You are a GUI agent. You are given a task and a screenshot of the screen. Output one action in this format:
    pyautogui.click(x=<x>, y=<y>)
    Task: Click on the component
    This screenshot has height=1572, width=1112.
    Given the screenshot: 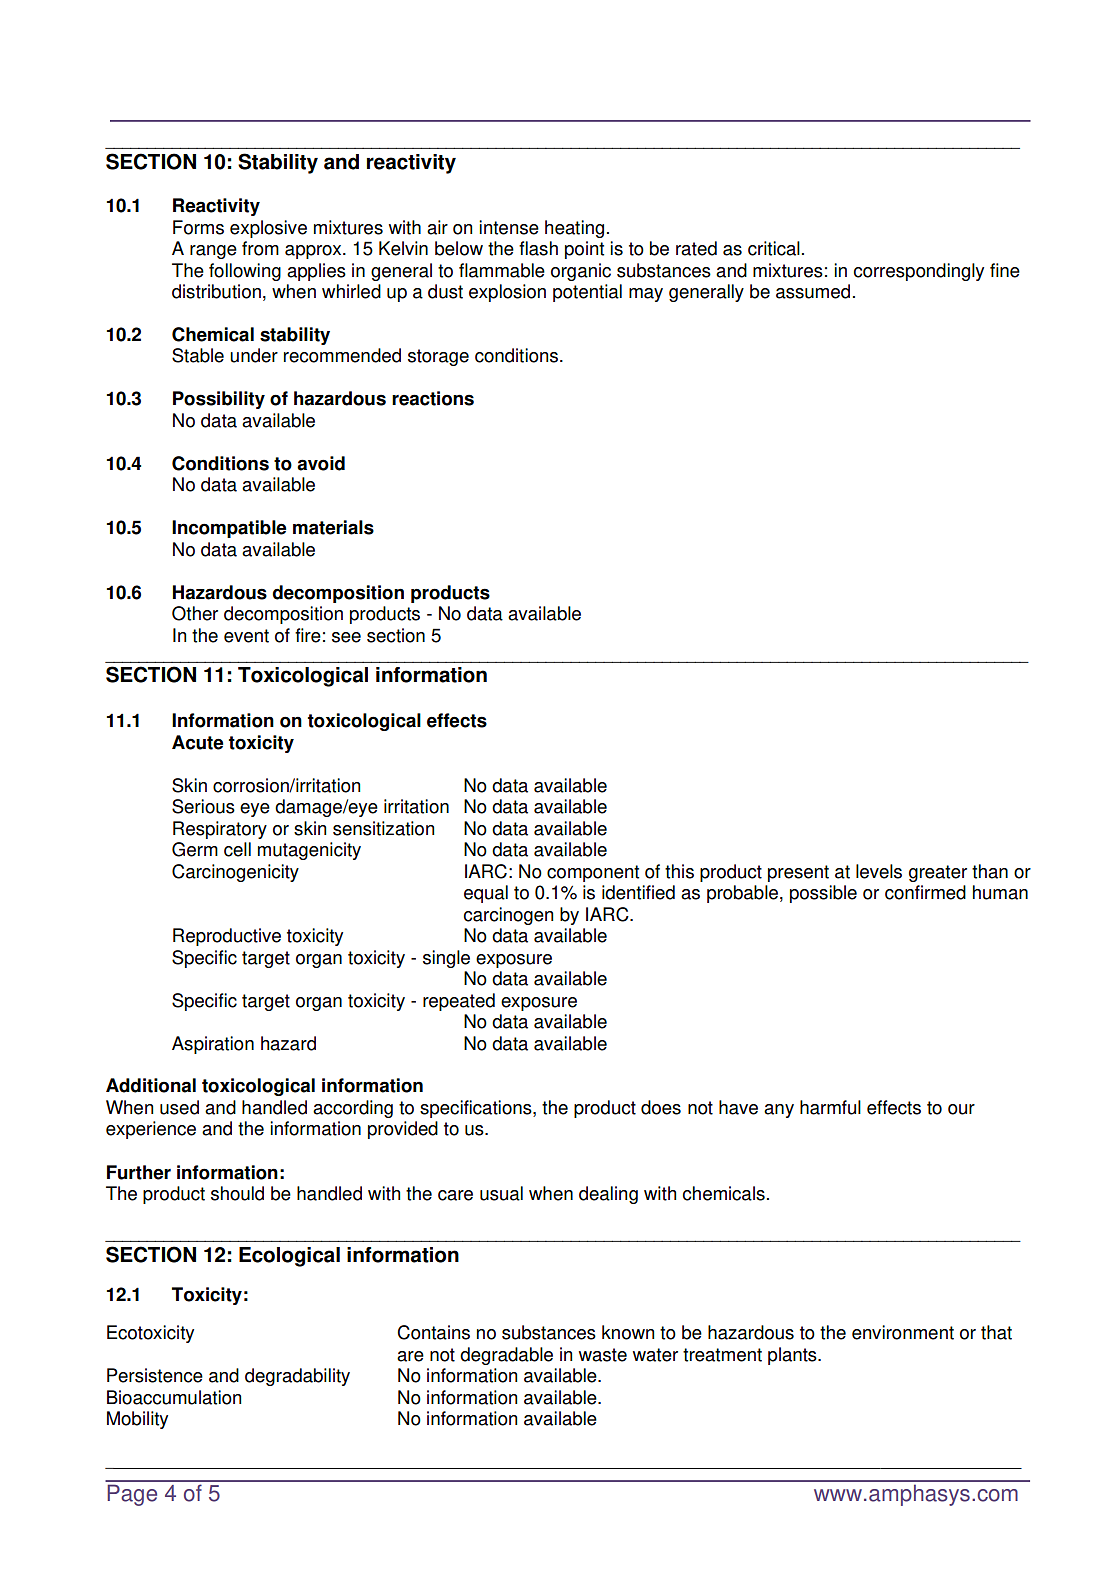 What is the action you would take?
    pyautogui.click(x=593, y=873)
